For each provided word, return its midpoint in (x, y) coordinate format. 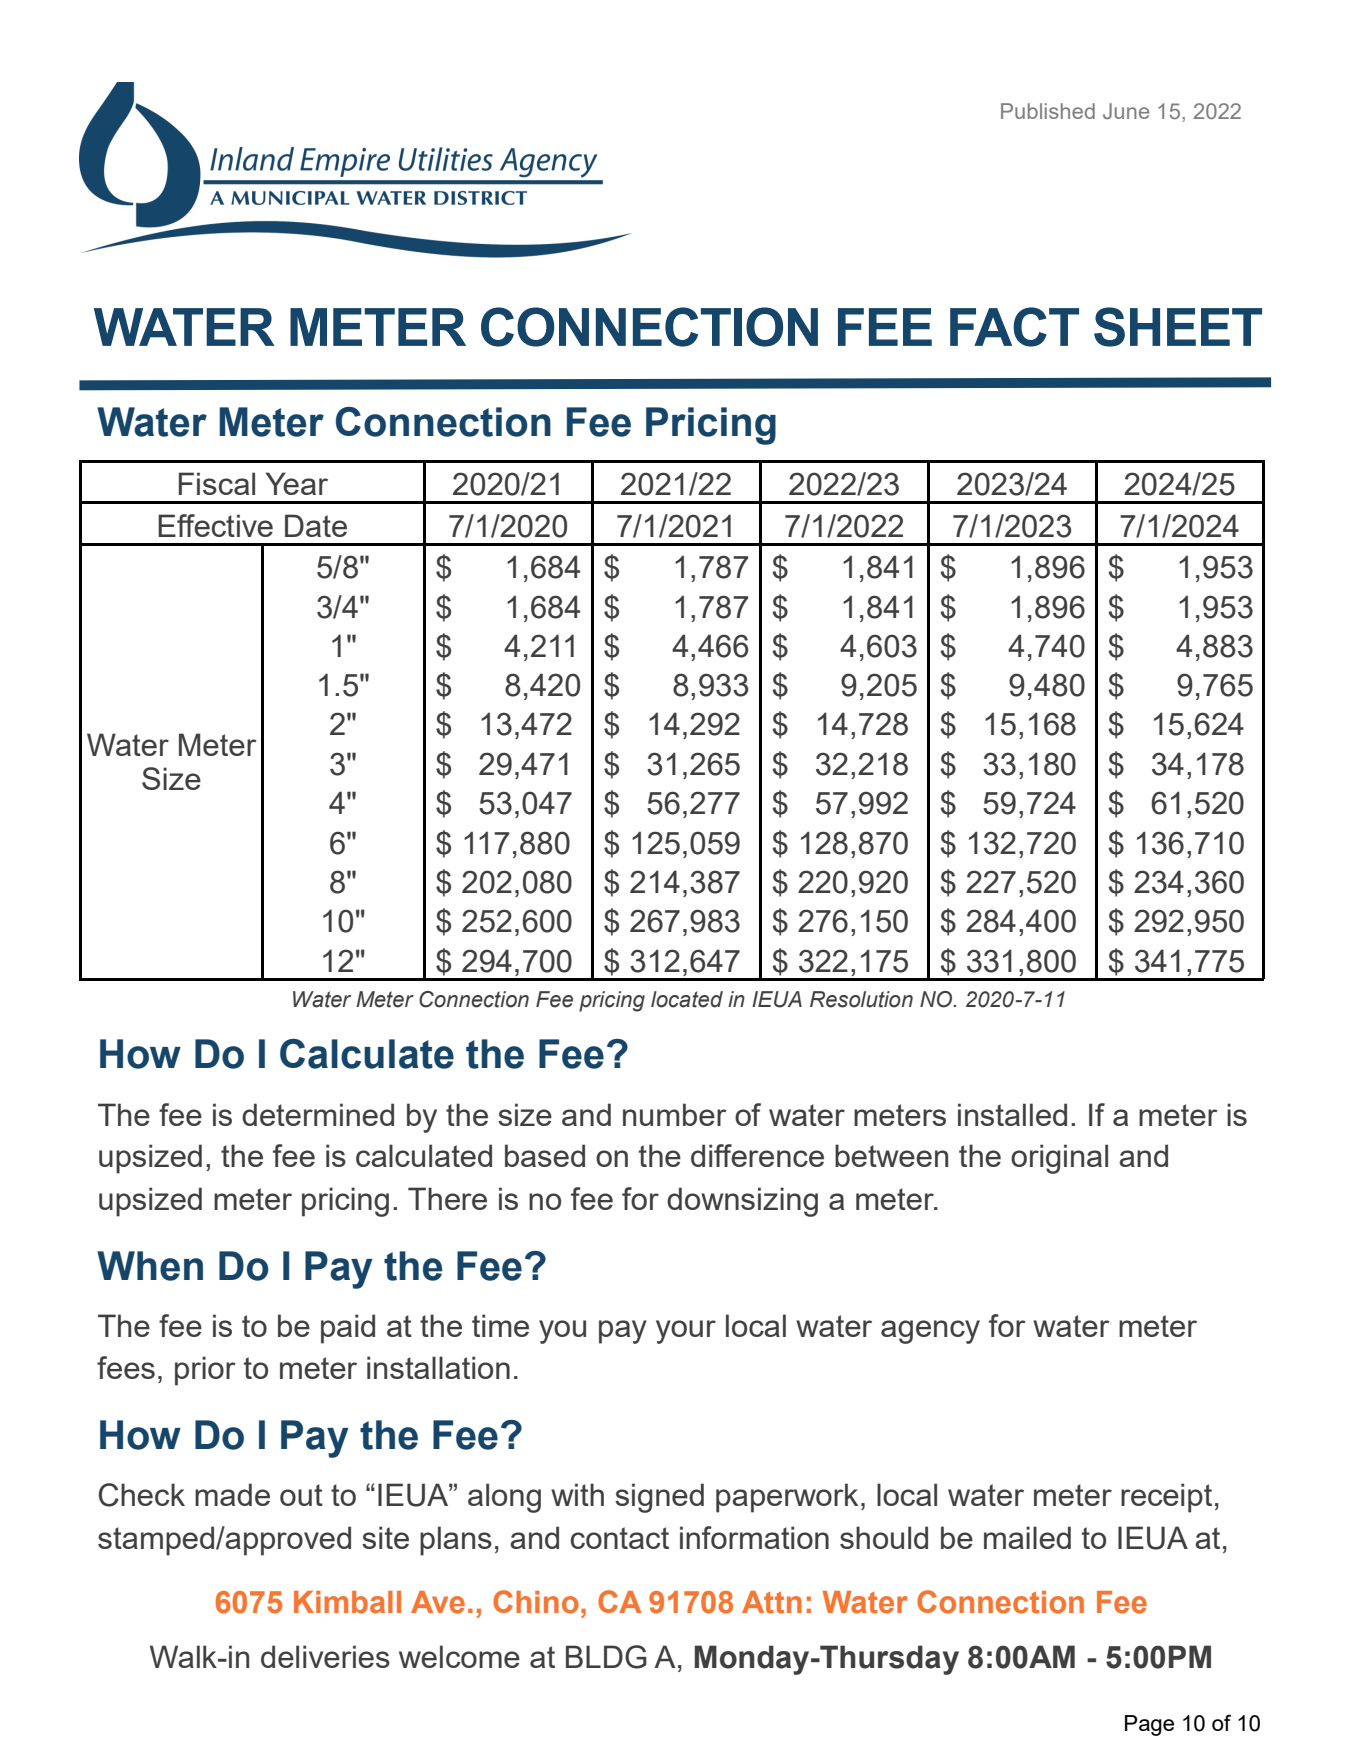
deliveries (325, 1656)
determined (318, 1114)
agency (930, 1332)
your (686, 1332)
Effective (215, 525)
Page (1149, 1725)
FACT (1014, 327)
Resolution (861, 999)
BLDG (606, 1657)
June (1126, 111)
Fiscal (217, 483)
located (687, 999)
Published (1048, 111)
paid (348, 1329)
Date (316, 525)
